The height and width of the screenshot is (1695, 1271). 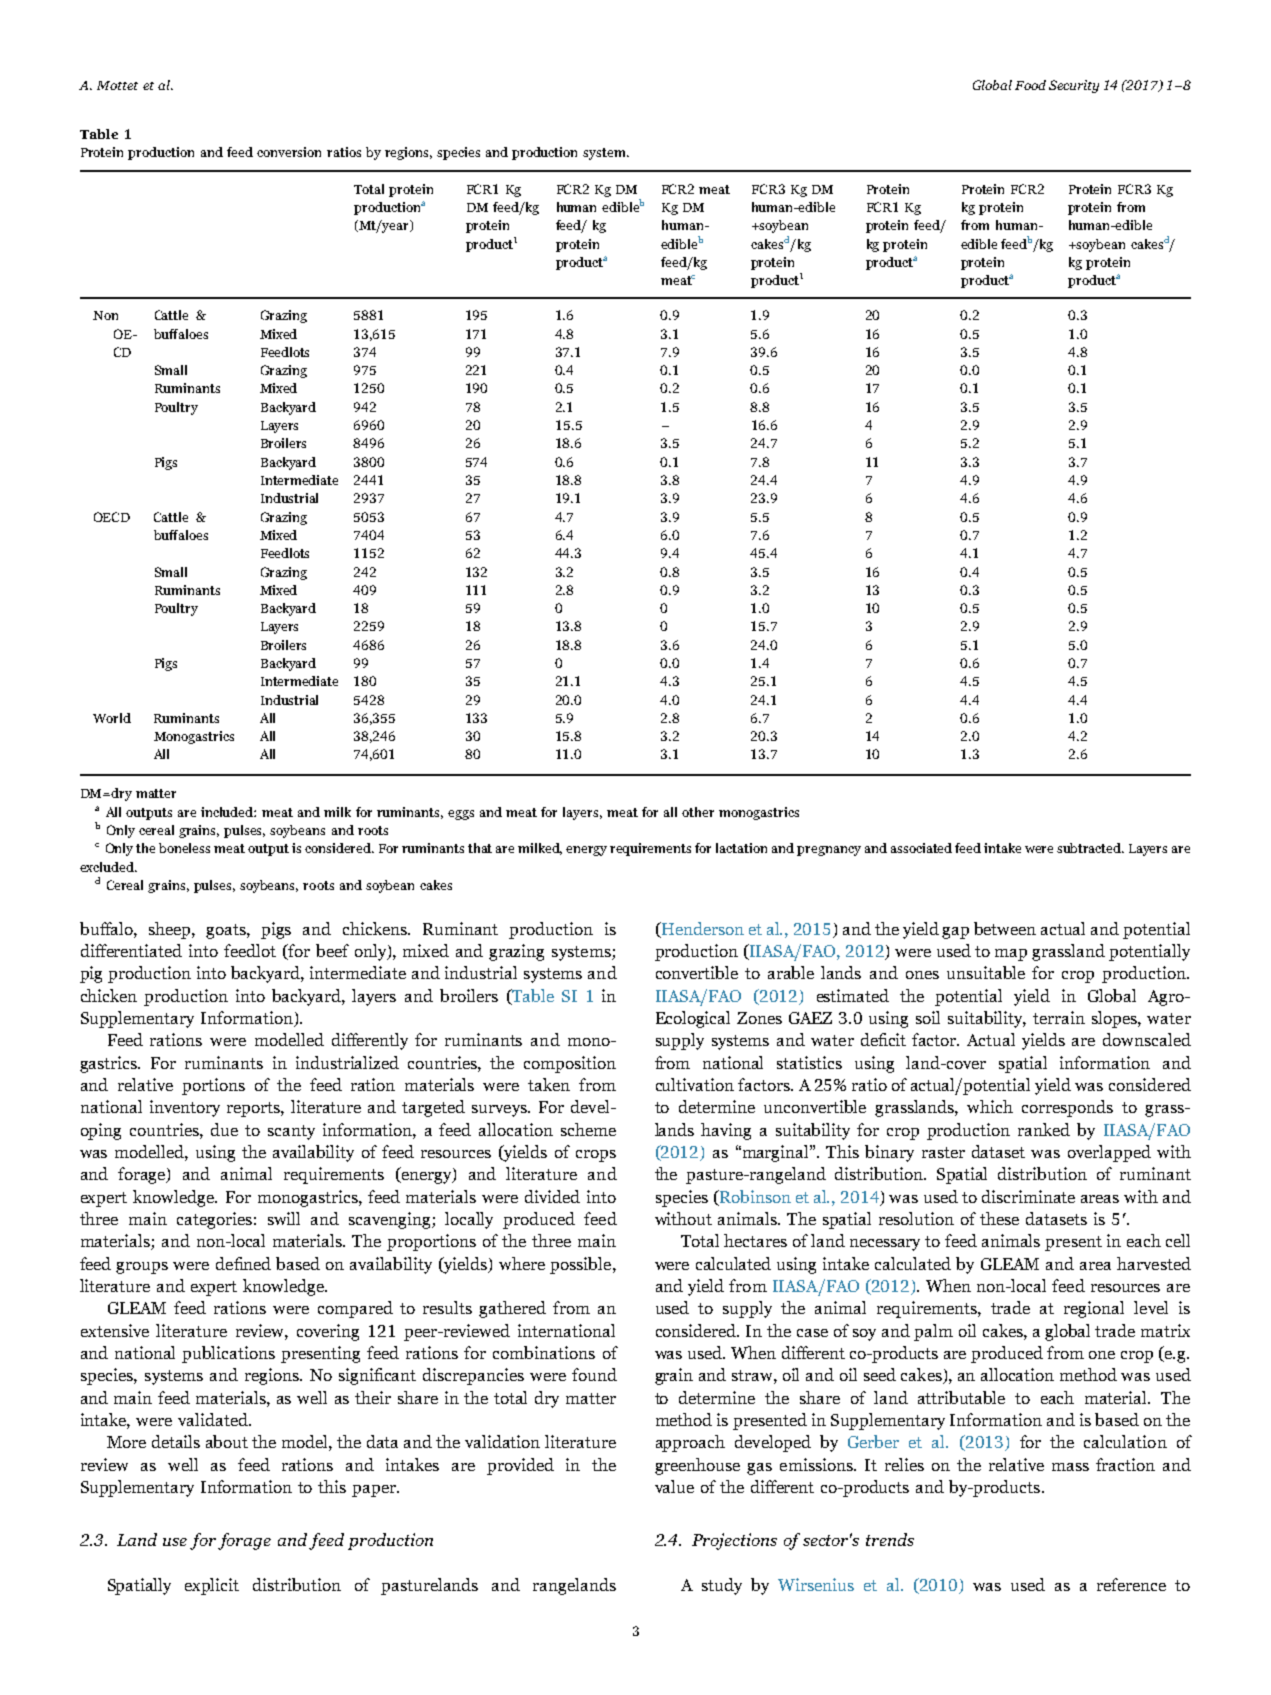 I want to click on World, so click(x=112, y=718).
